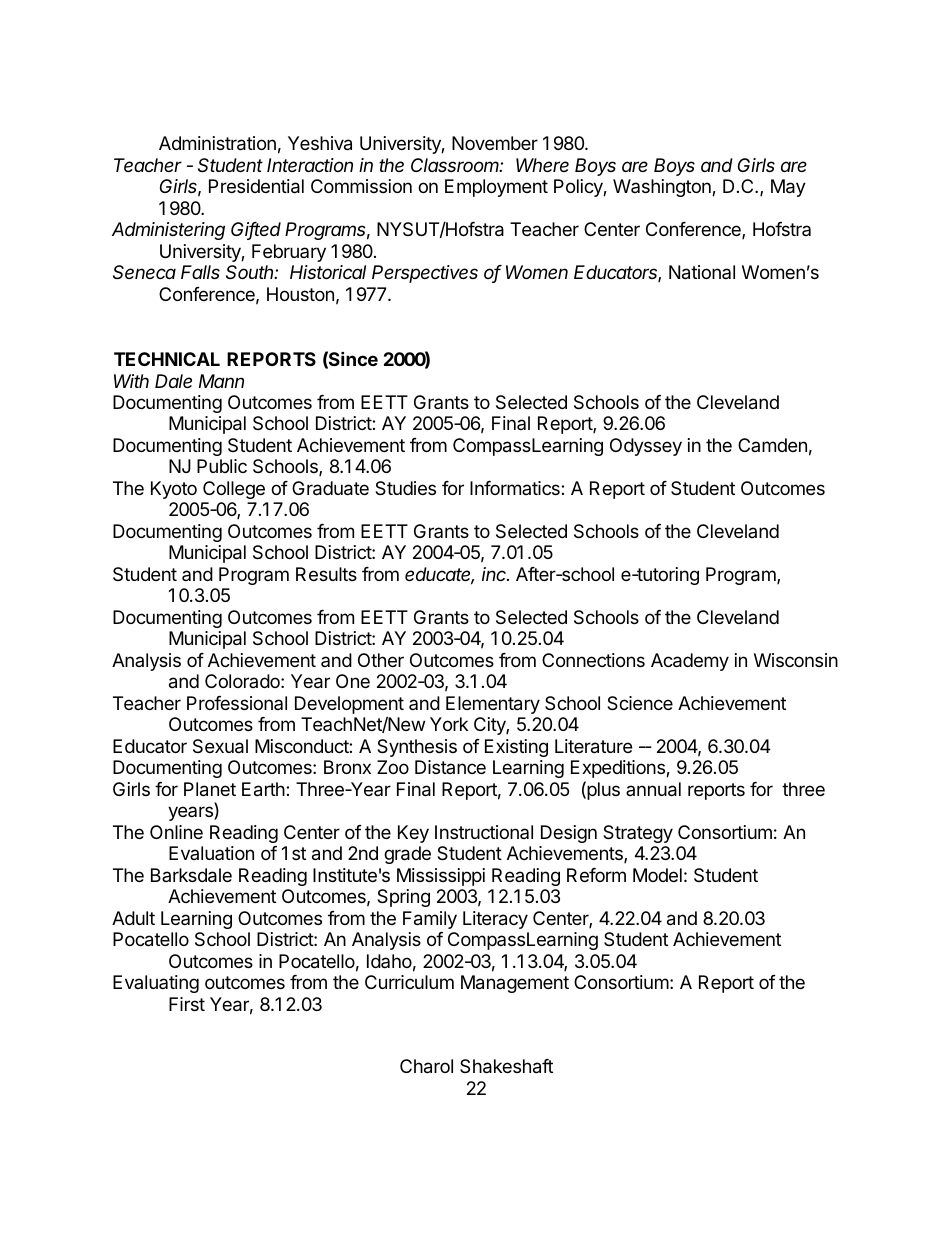 The height and width of the page is (1233, 952). Describe the element at coordinates (690, 662) in the page. I see `Academy` at that location.
